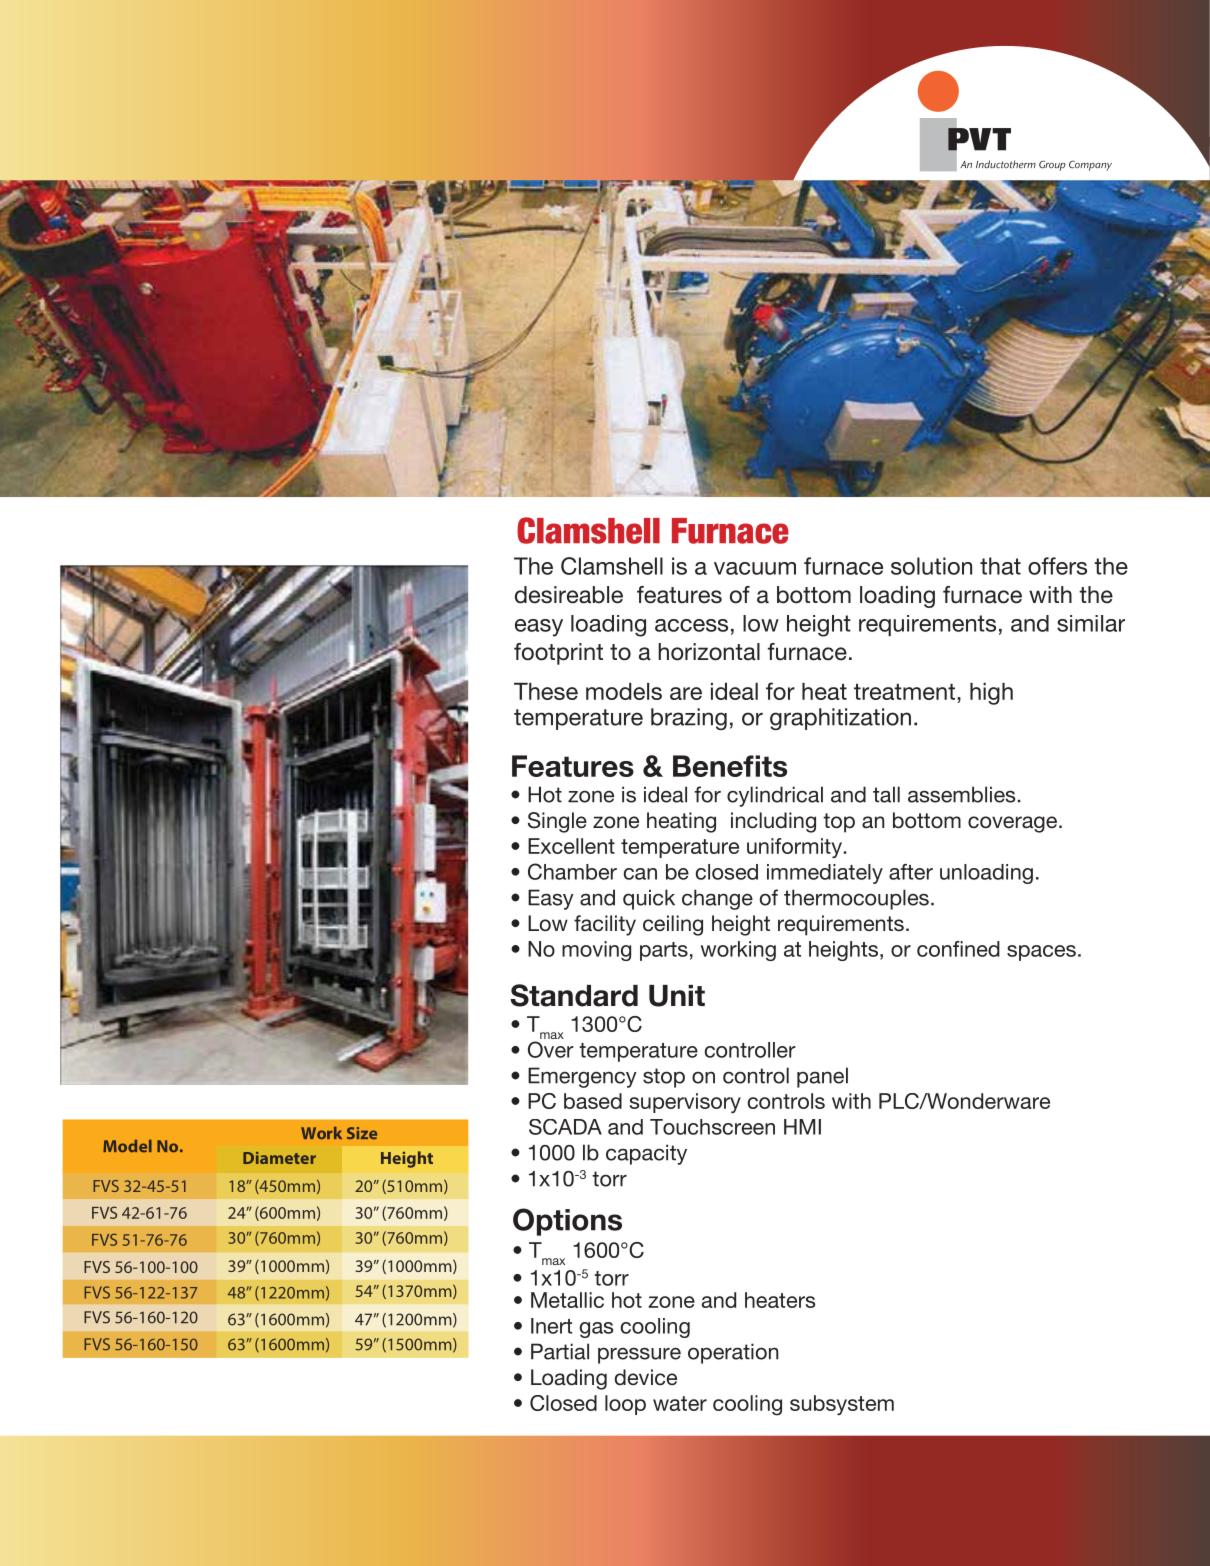  Describe the element at coordinates (569, 595) in the screenshot. I see `desireable` at that location.
